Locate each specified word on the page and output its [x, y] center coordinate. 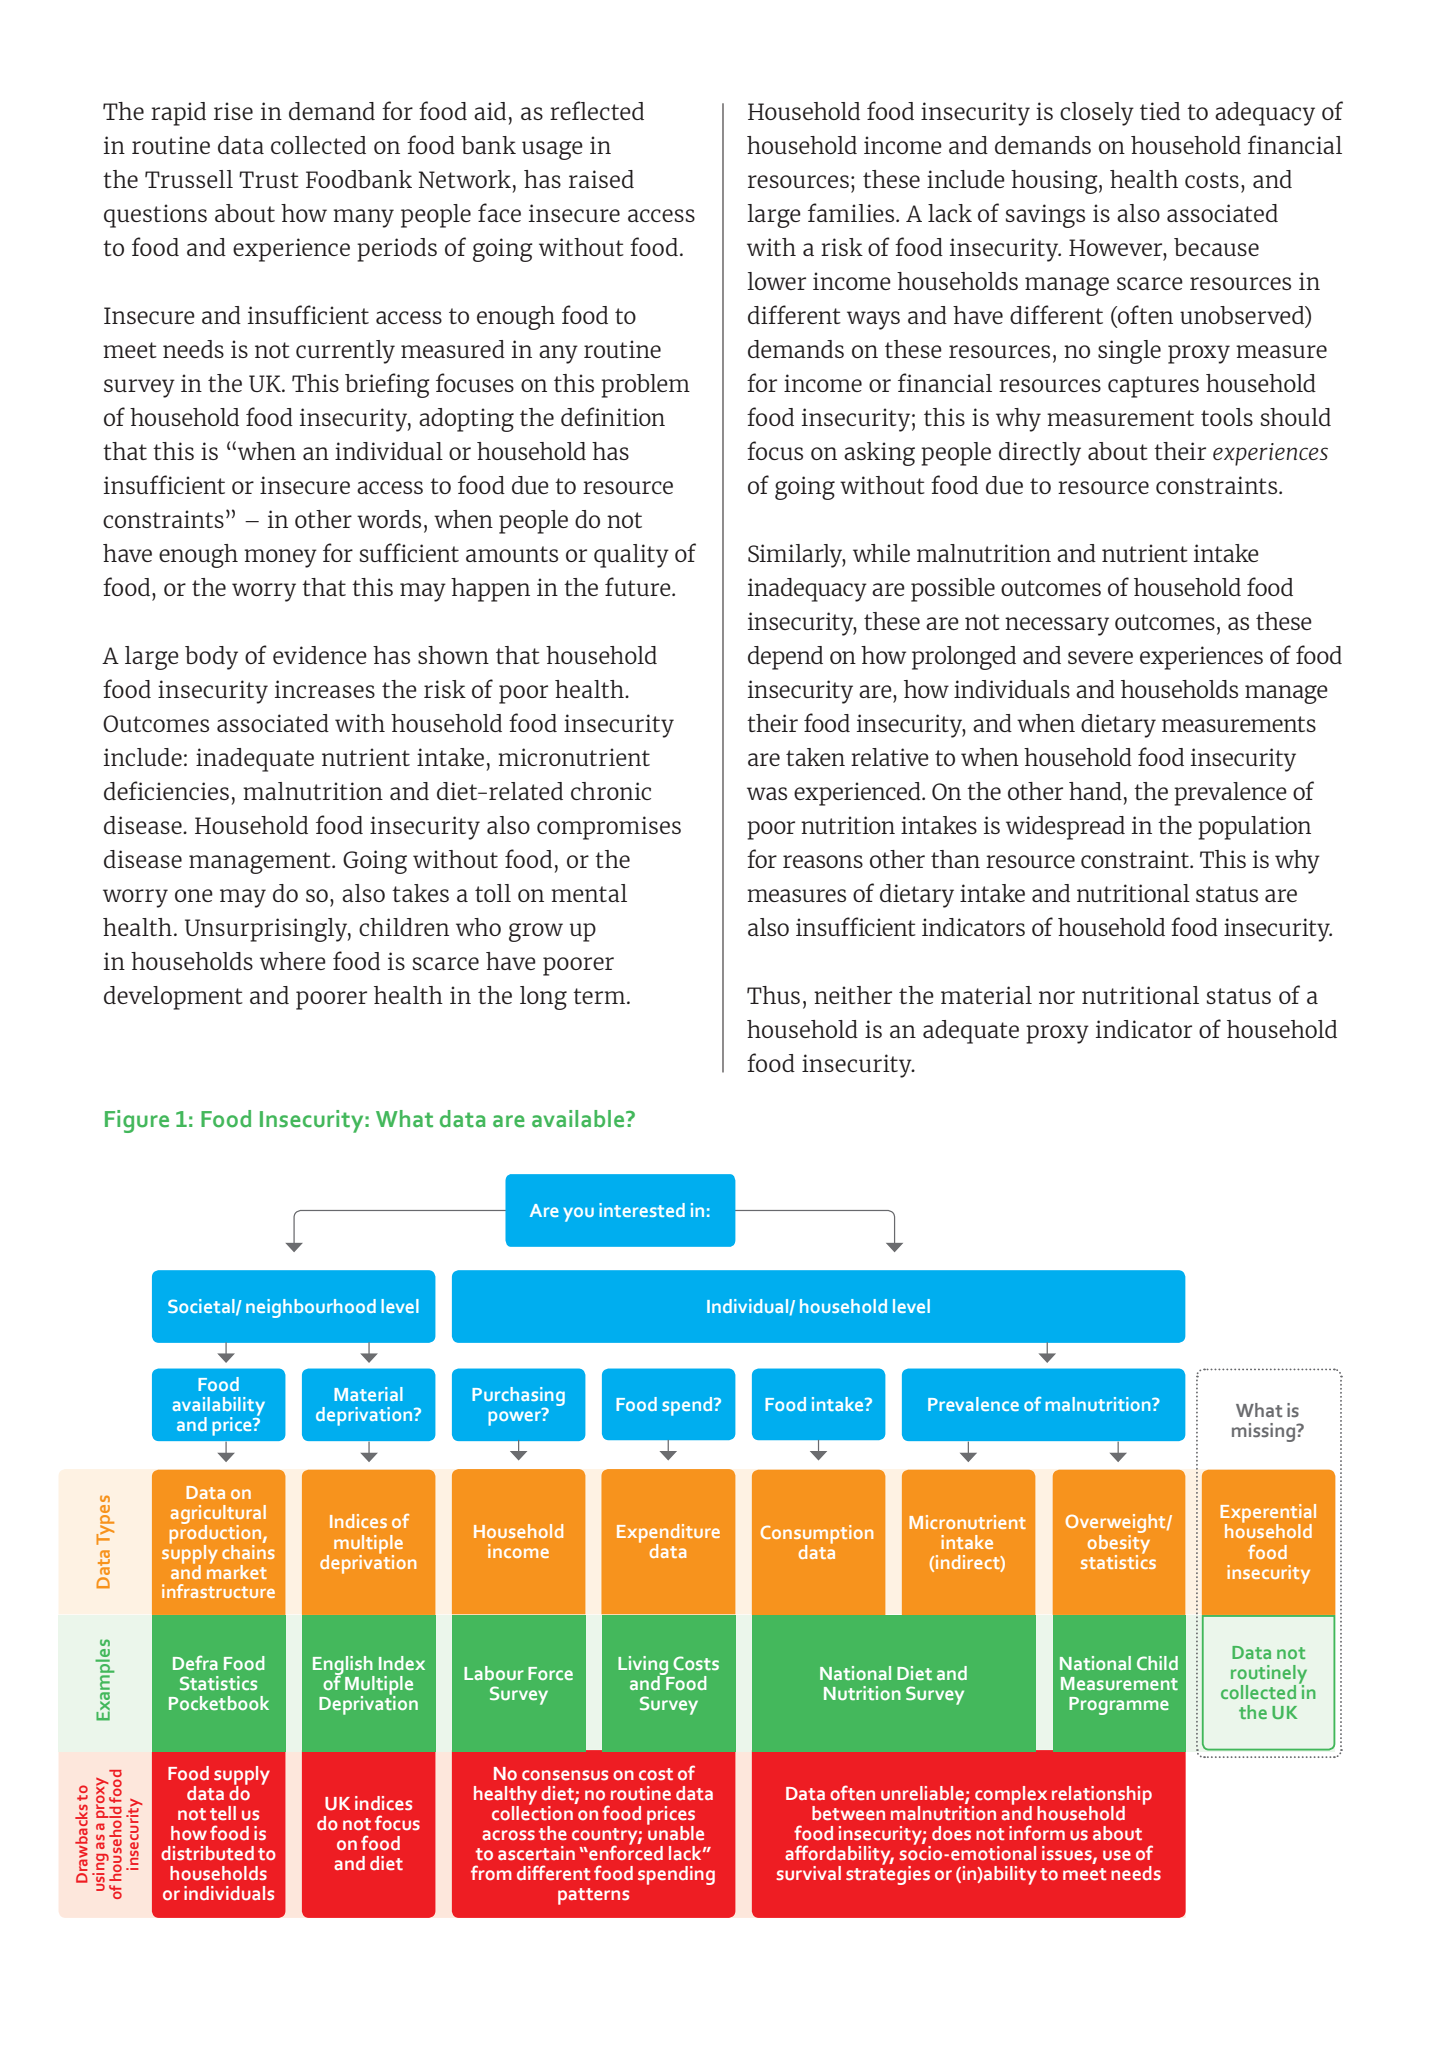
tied [1160, 111]
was [767, 793]
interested [642, 1210]
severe [1100, 657]
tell [223, 1813]
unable [675, 1832]
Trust [269, 179]
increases [325, 689]
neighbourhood [311, 1308]
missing [1265, 1432]
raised [601, 179]
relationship [1102, 1796]
